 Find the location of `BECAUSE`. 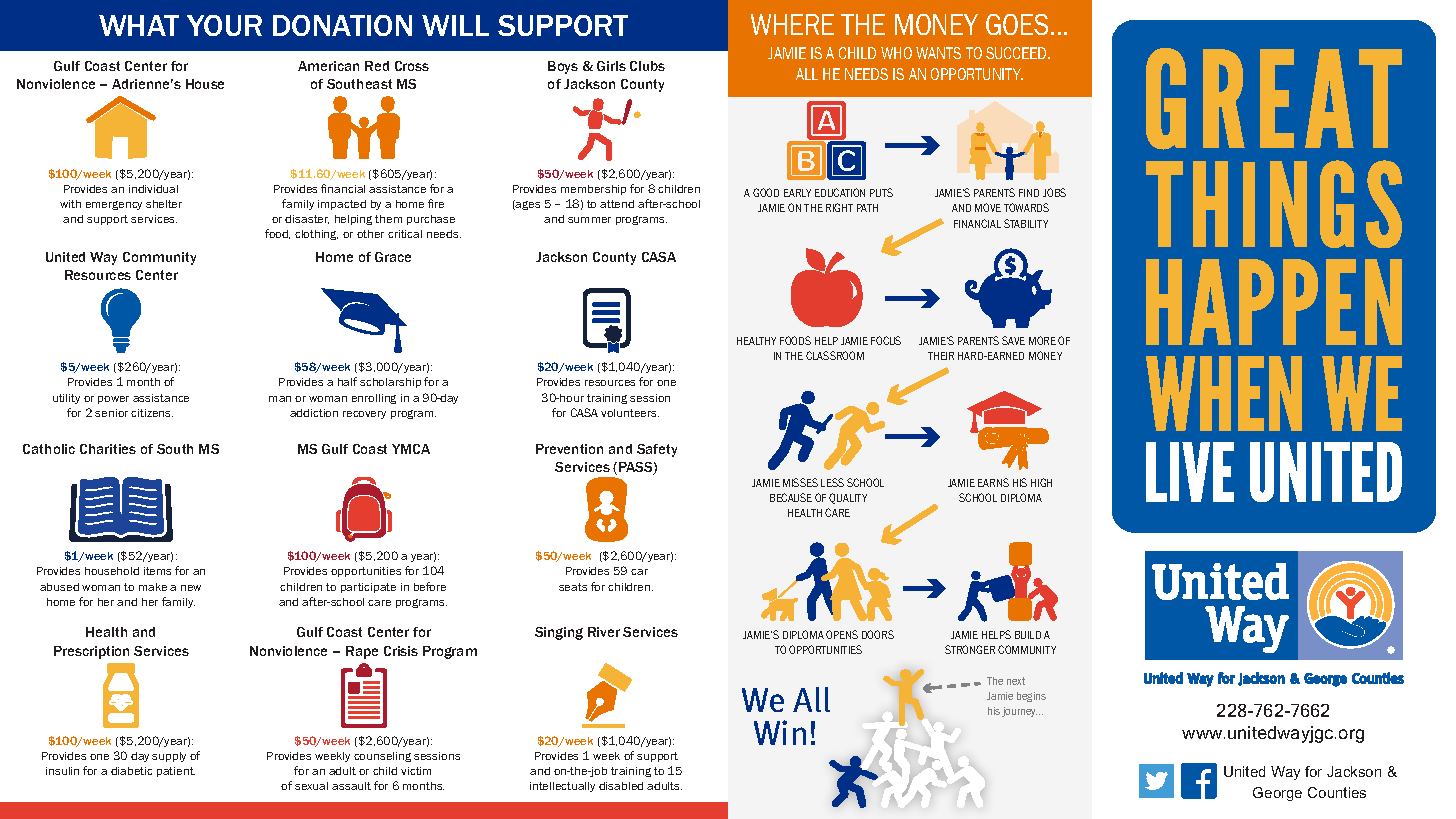

BECAUSE is located at coordinates (791, 497).
